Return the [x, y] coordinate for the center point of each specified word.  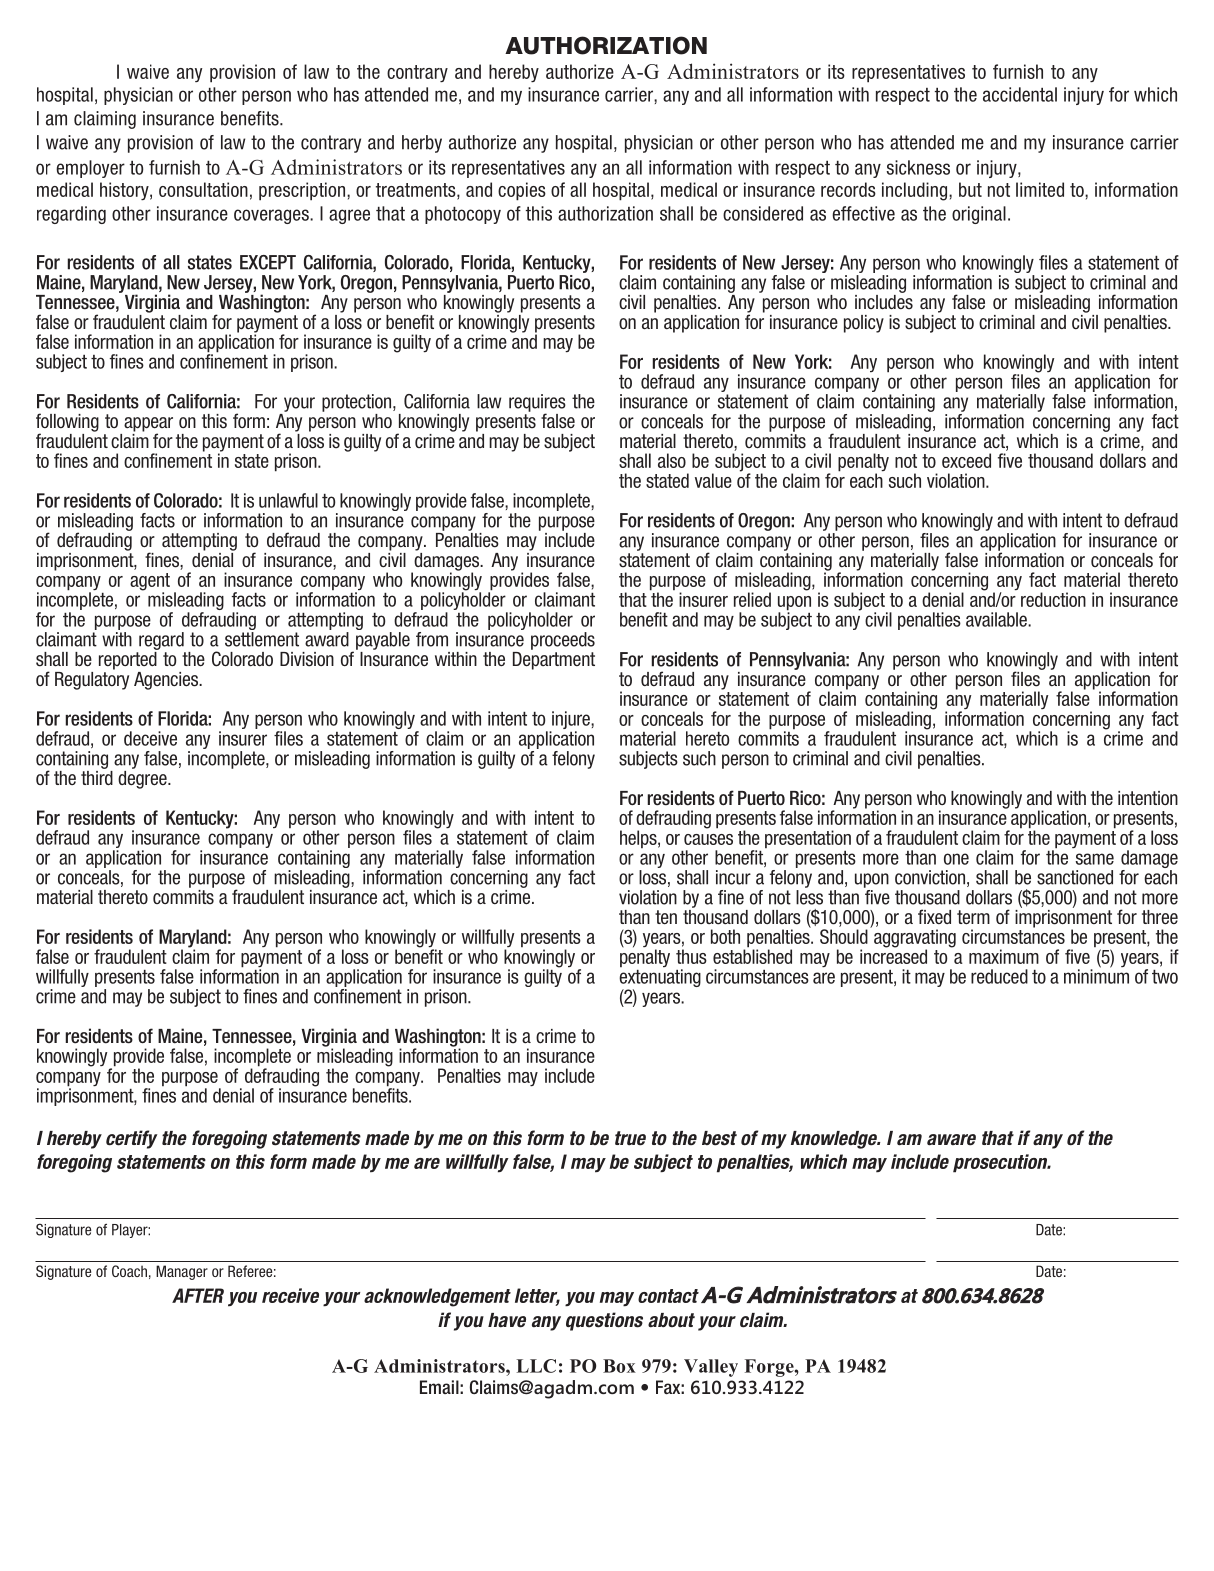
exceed [966, 460]
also [672, 460]
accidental [1020, 94]
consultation [203, 189]
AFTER [198, 1295]
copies [522, 191]
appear [148, 425]
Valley [711, 1368]
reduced [999, 976]
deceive [150, 738]
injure [571, 721]
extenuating [660, 979]
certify [131, 1139]
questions [604, 1321]
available [997, 619]
